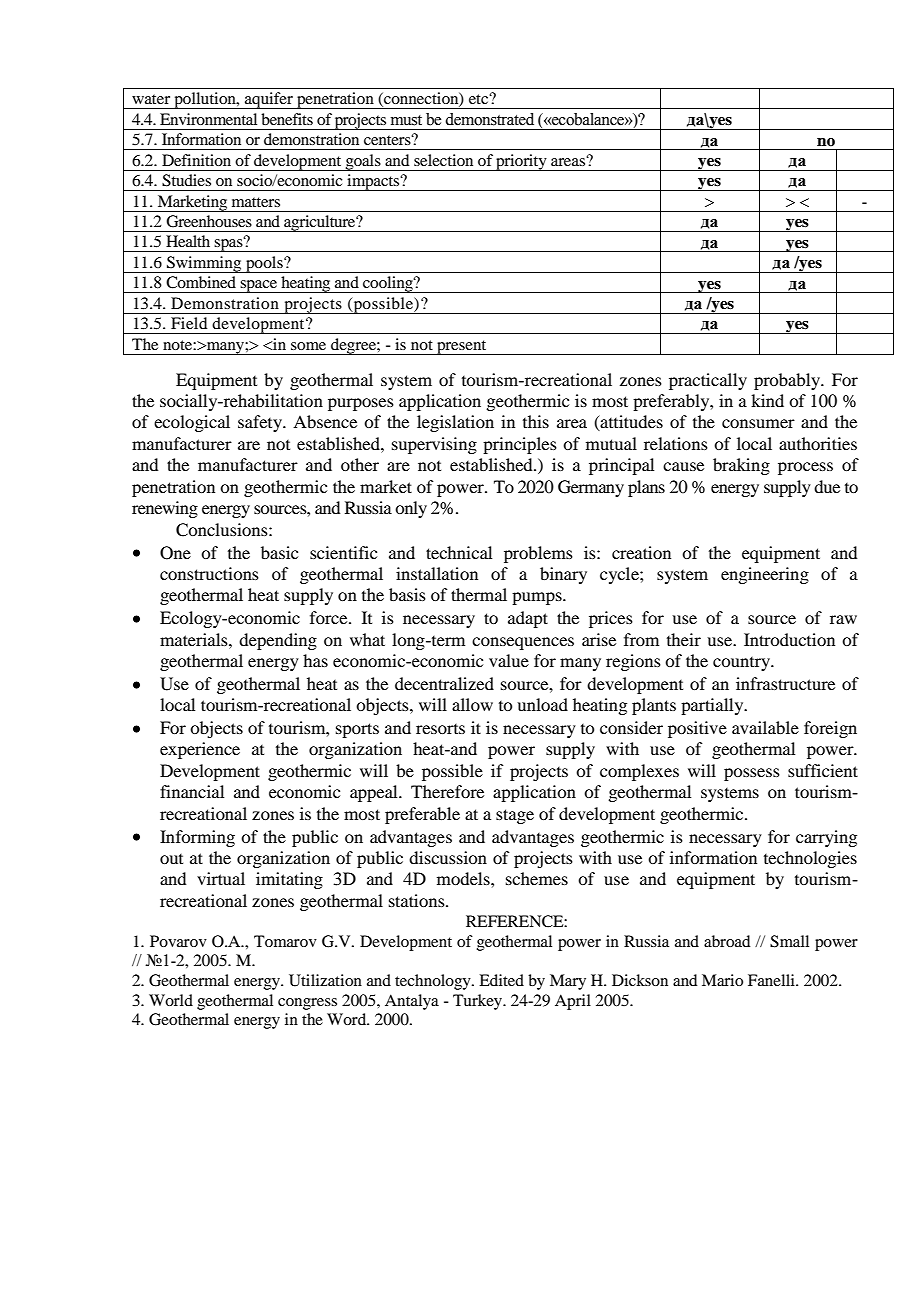 The image size is (924, 1308). What do you see at coordinates (208, 119) in the document?
I see `Environmental` at bounding box center [208, 119].
